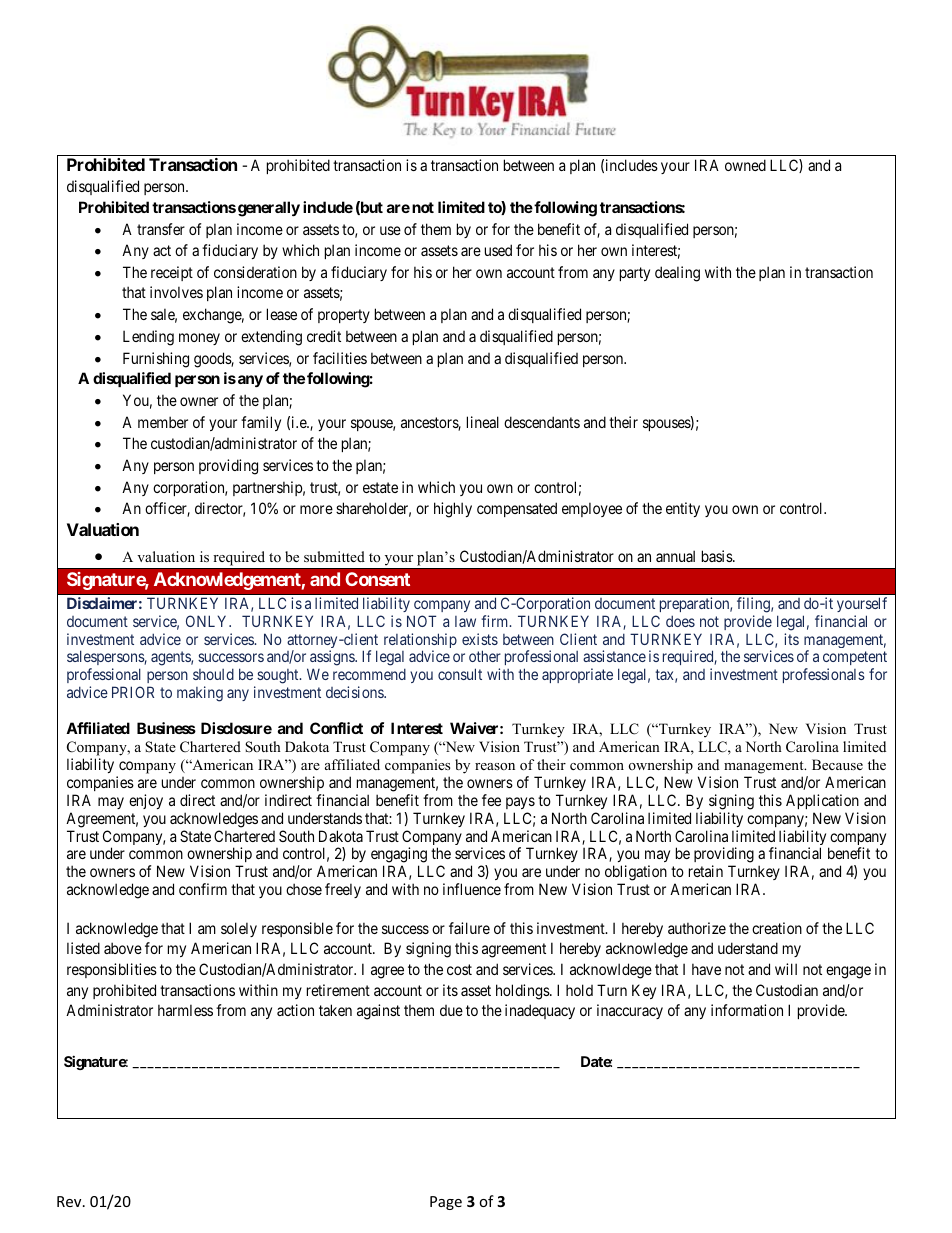 The height and width of the screenshot is (1233, 952). Describe the element at coordinates (777, 928) in the screenshot. I see `creation` at that location.
